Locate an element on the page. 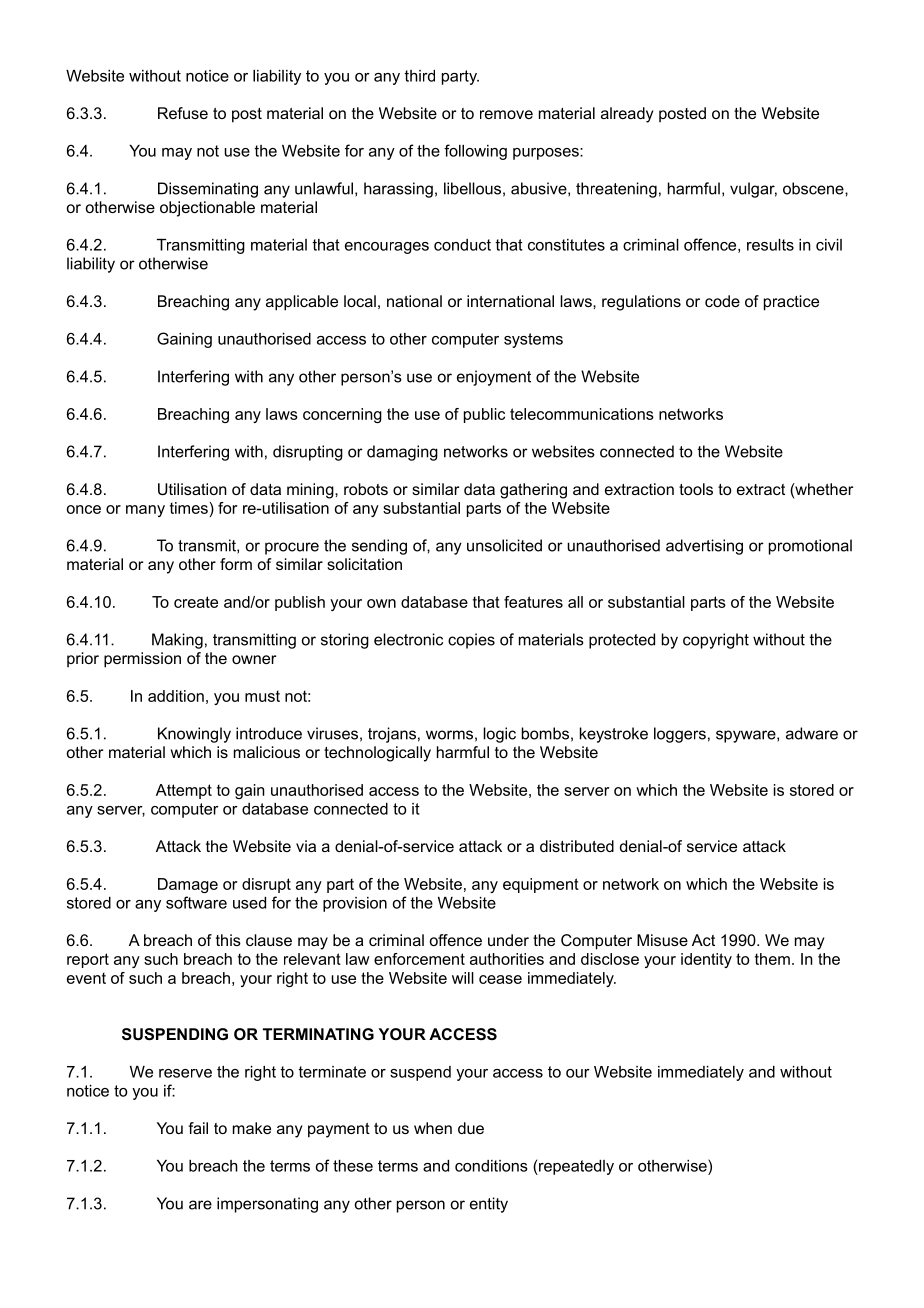  due is located at coordinates (471, 1128).
